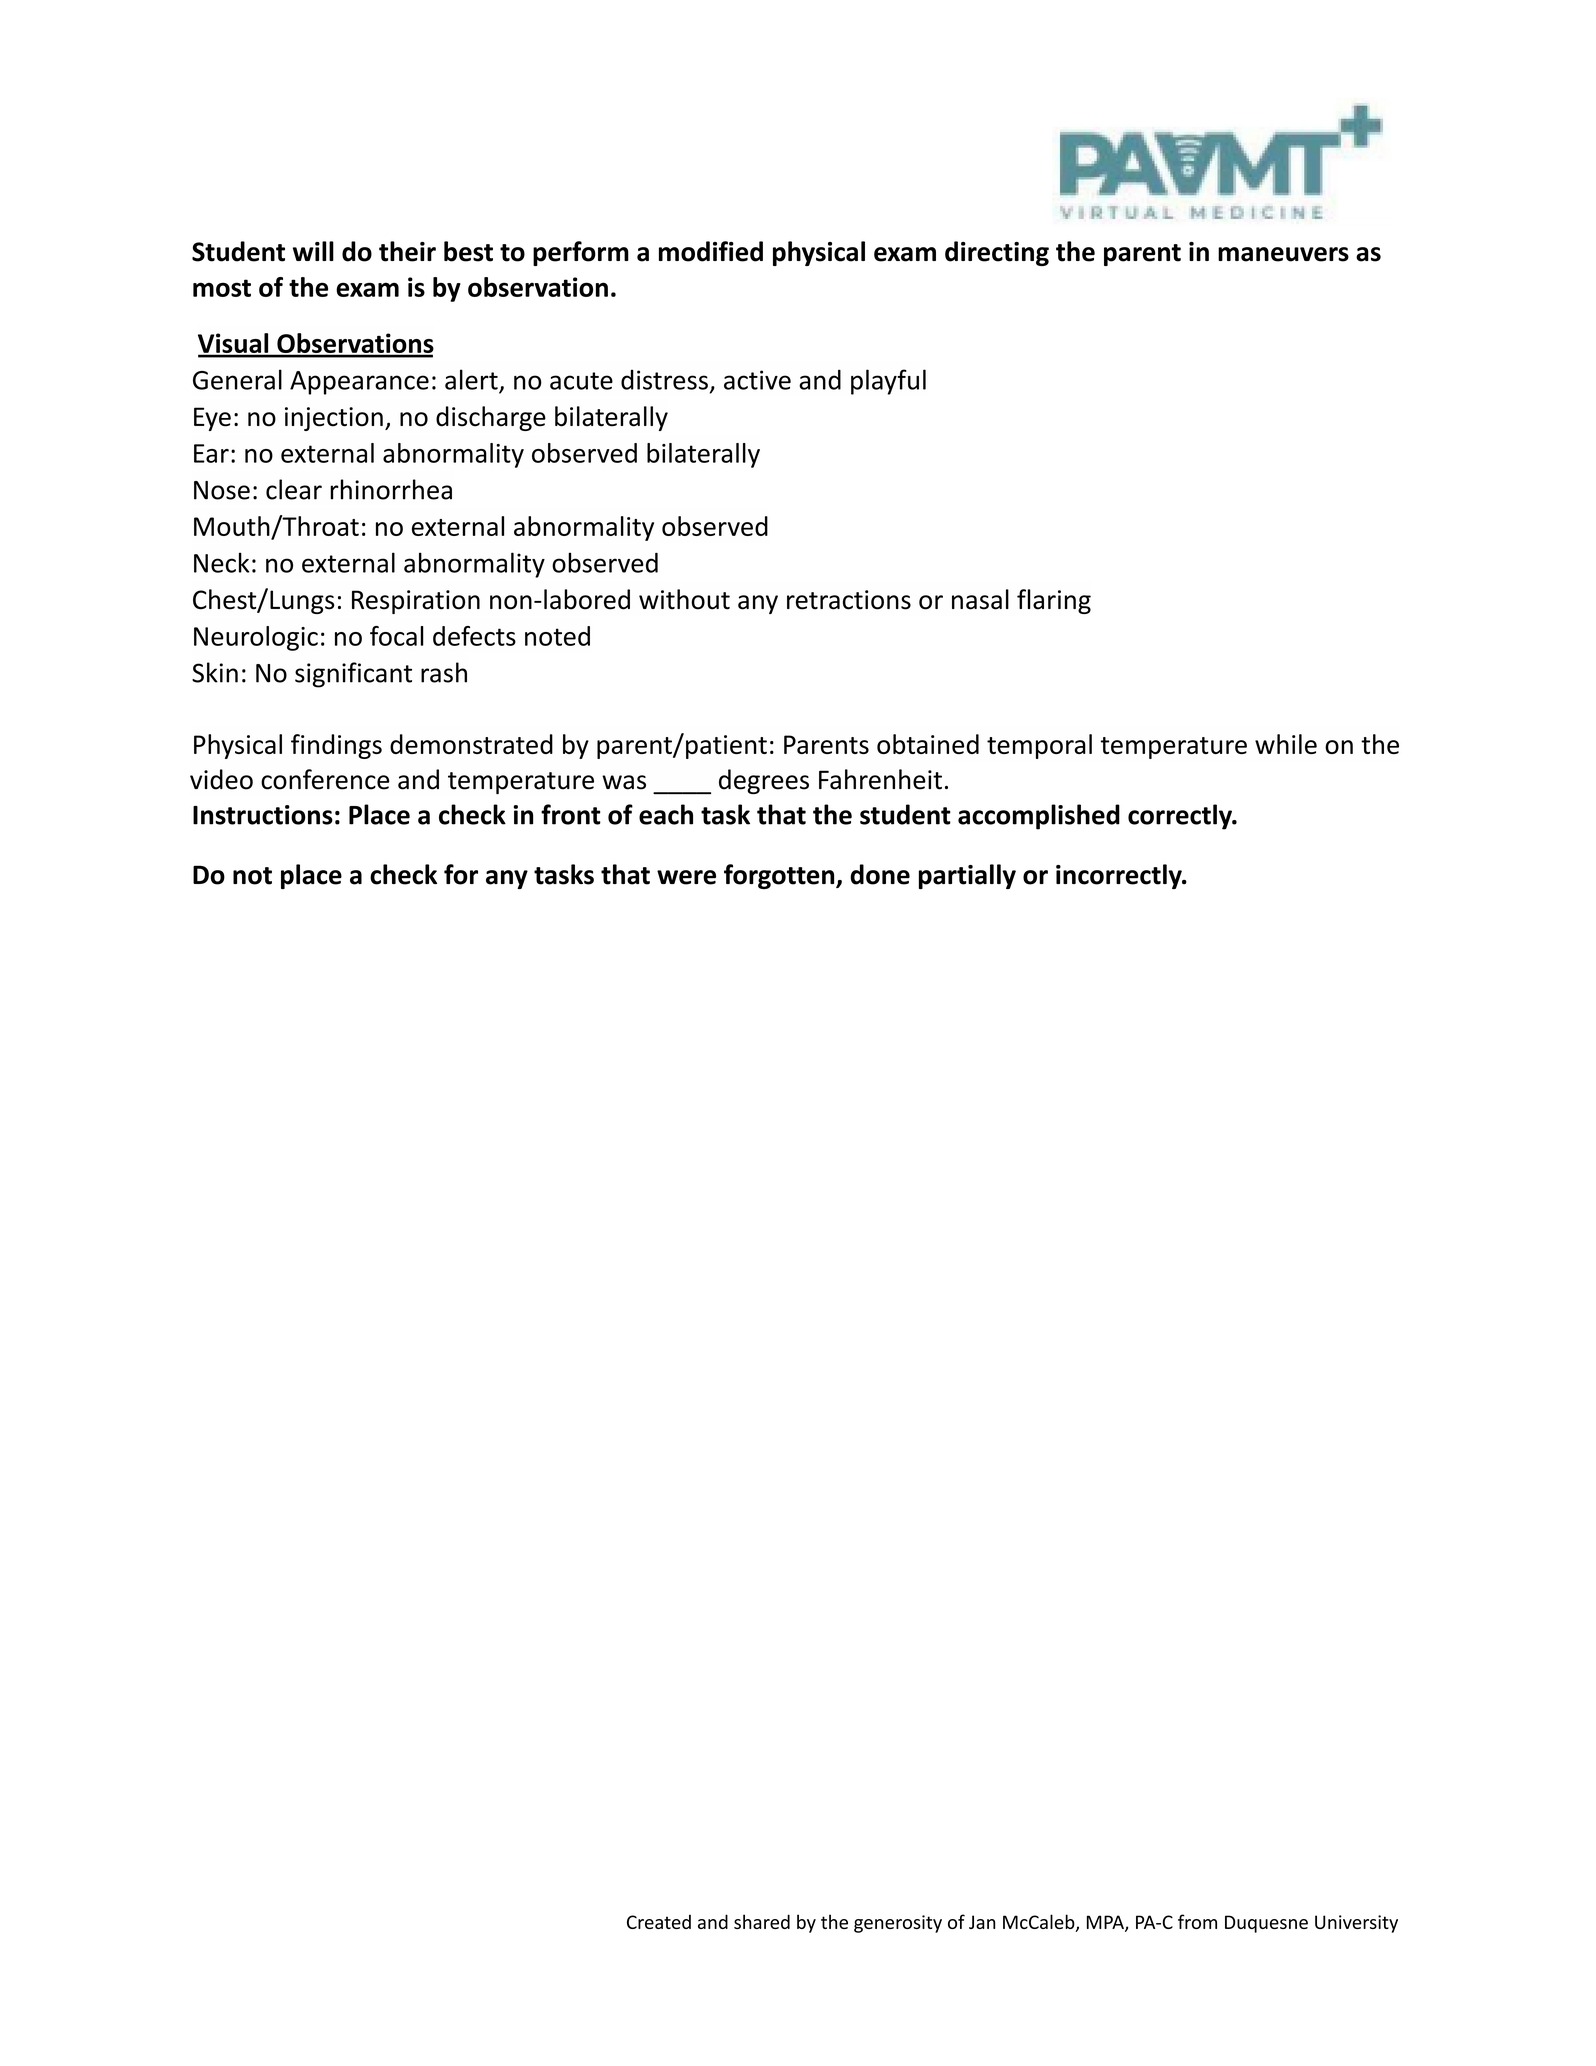  Describe the element at coordinates (762, 1921) in the screenshot. I see `shared` at that location.
